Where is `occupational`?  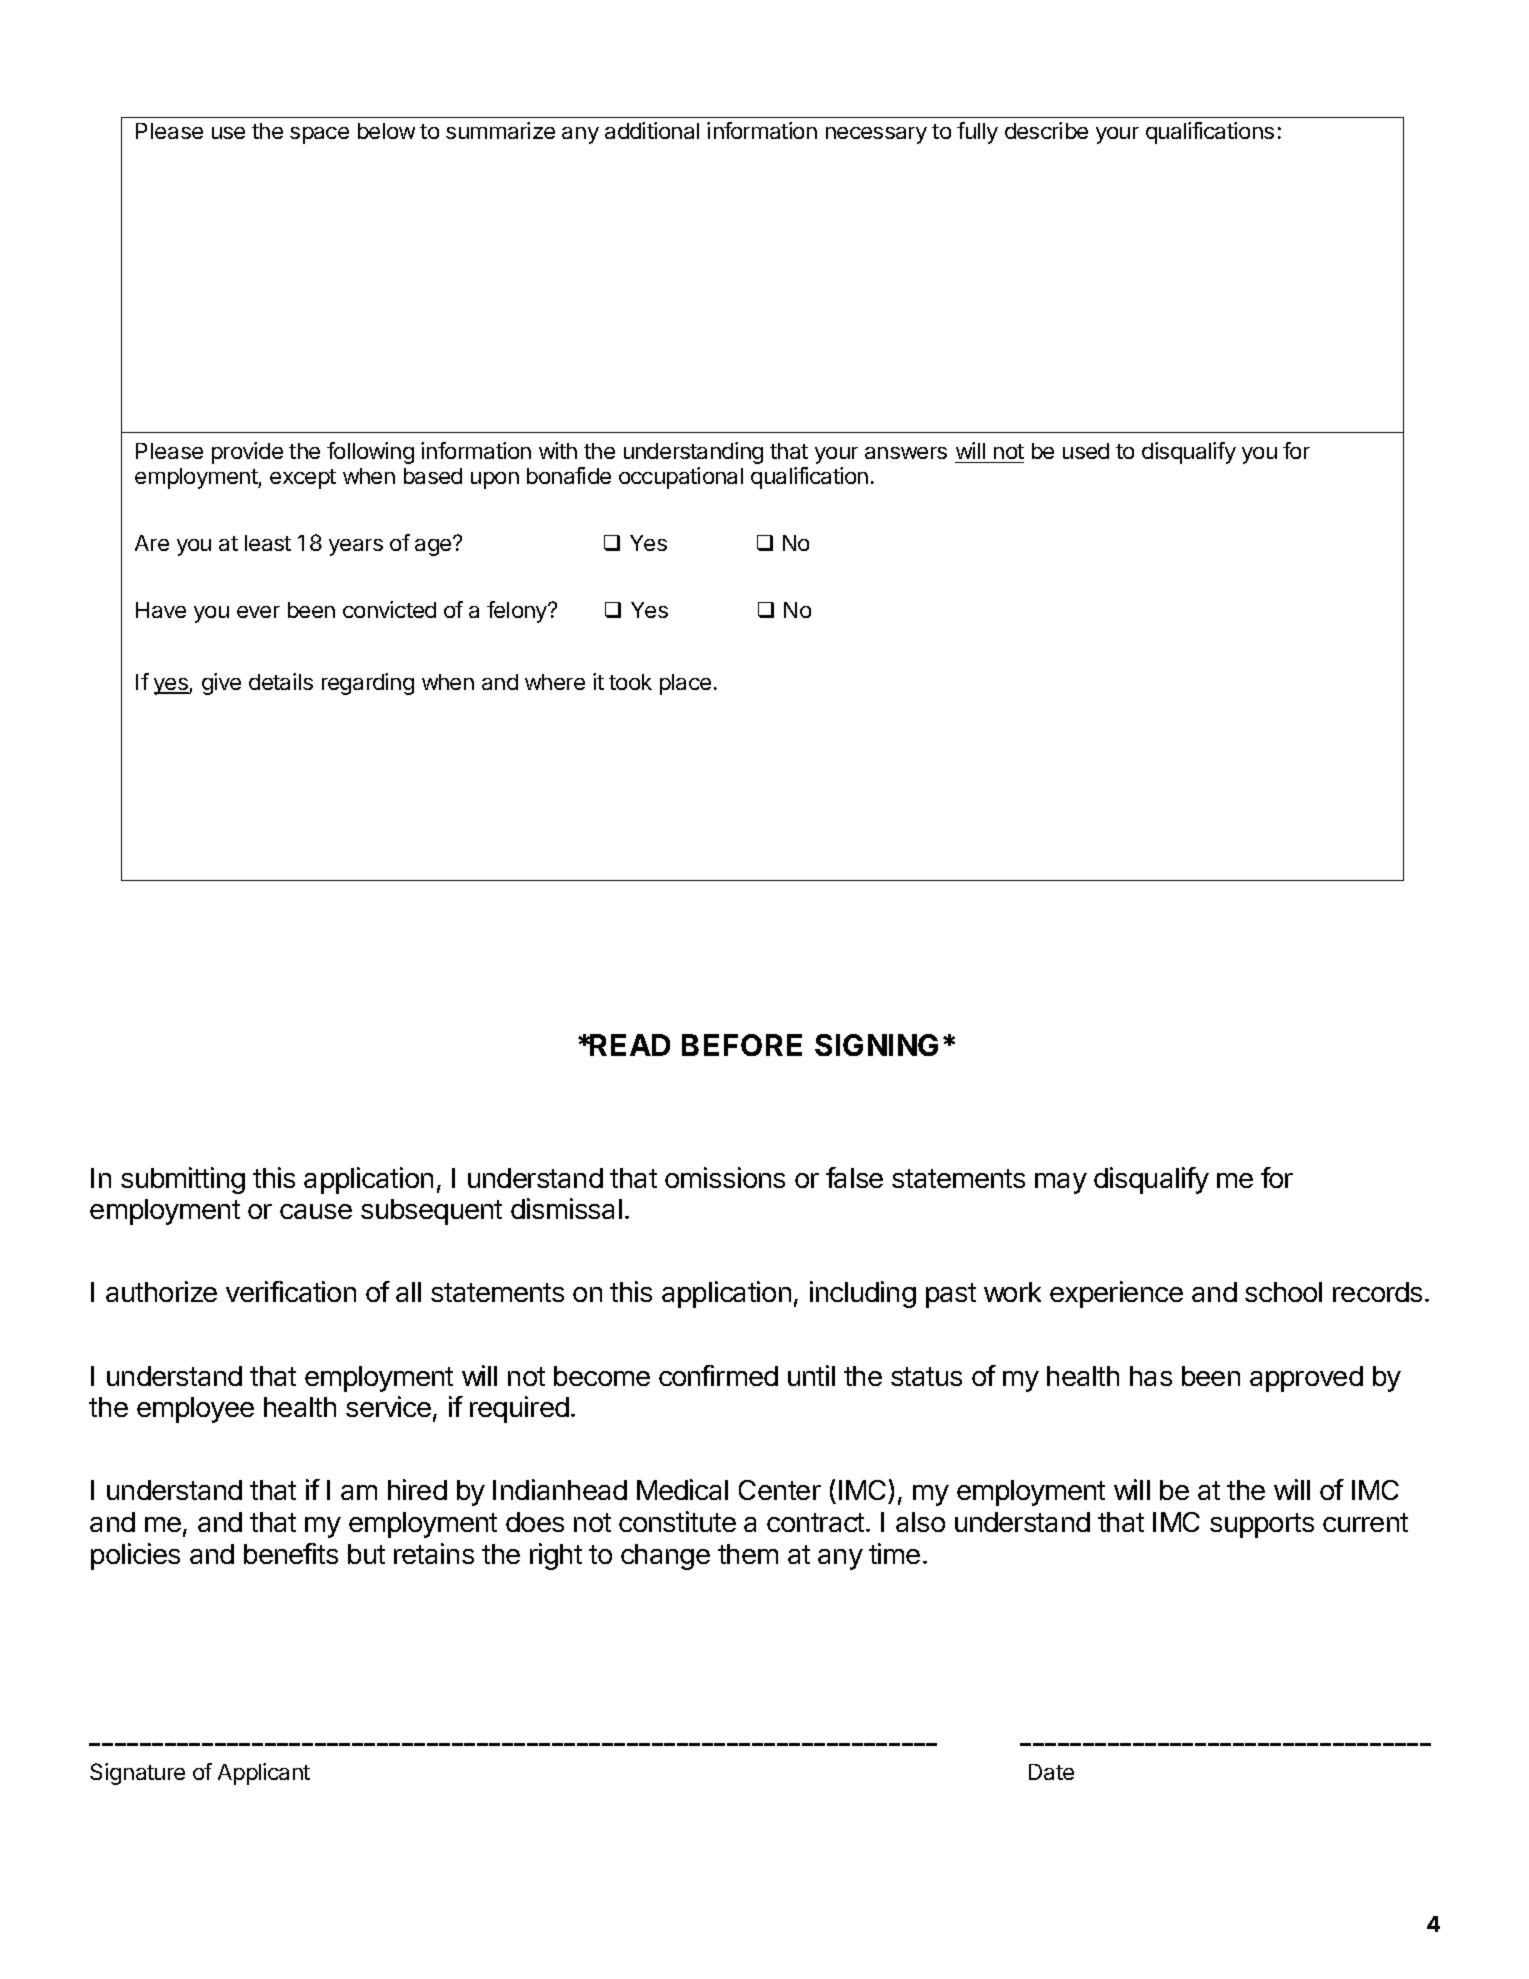 occupational is located at coordinates (681, 478).
